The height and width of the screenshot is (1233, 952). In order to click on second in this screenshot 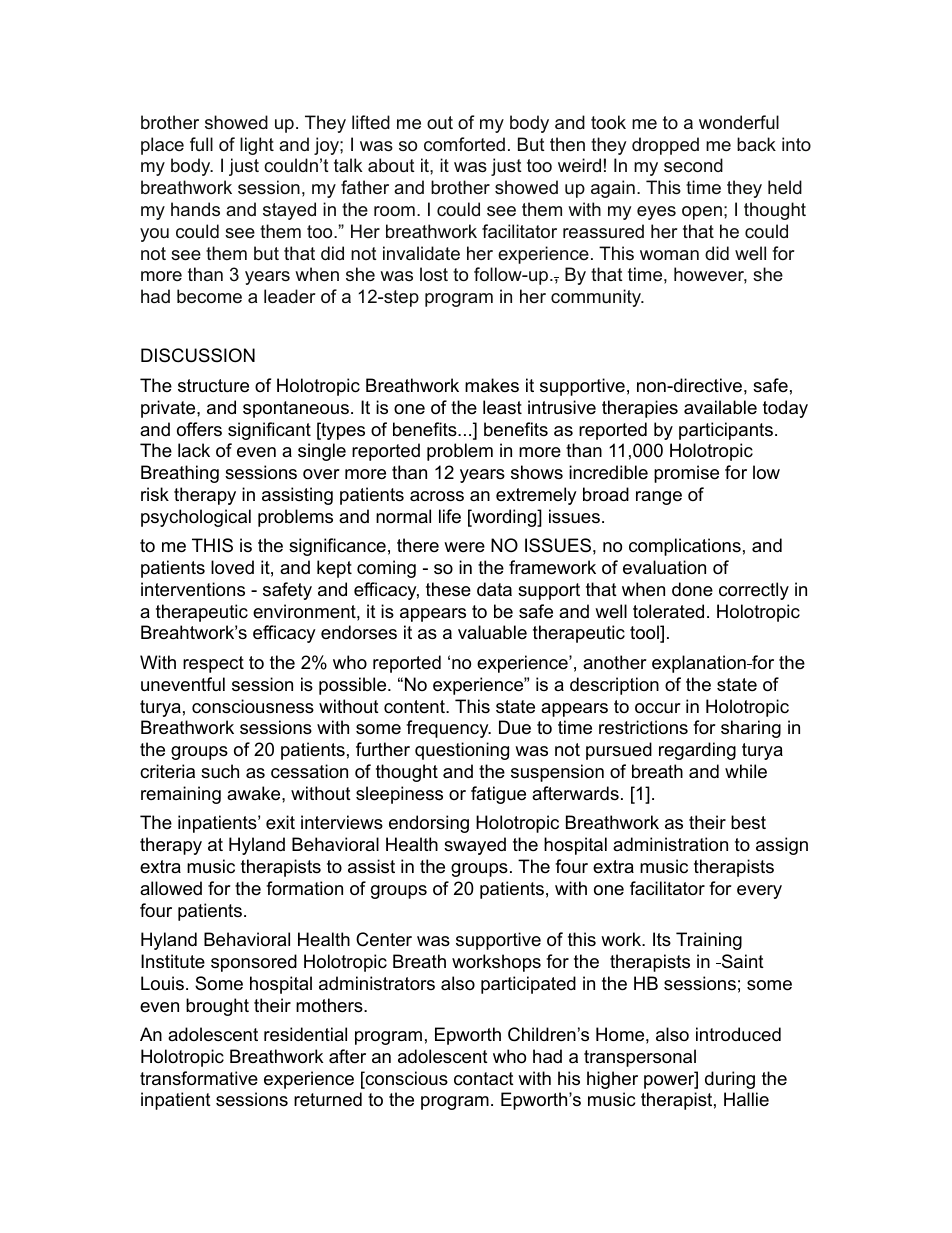, I will do `click(693, 165)`.
